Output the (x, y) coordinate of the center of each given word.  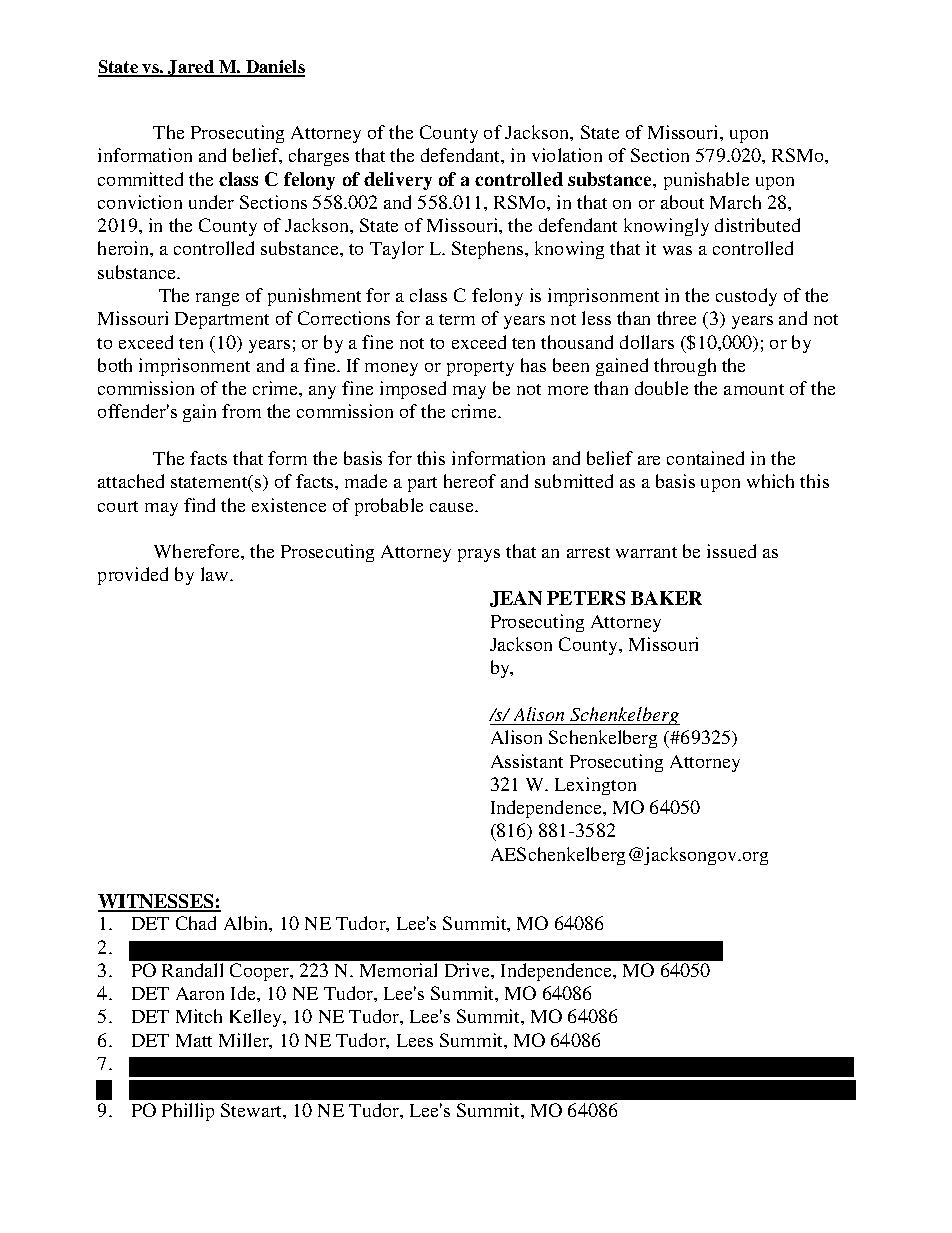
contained (705, 458)
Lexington (595, 786)
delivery (398, 181)
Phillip (188, 1112)
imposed (413, 390)
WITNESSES (157, 902)
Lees (415, 1040)
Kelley (257, 1018)
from (241, 411)
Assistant (527, 761)
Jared (191, 68)
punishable (706, 181)
